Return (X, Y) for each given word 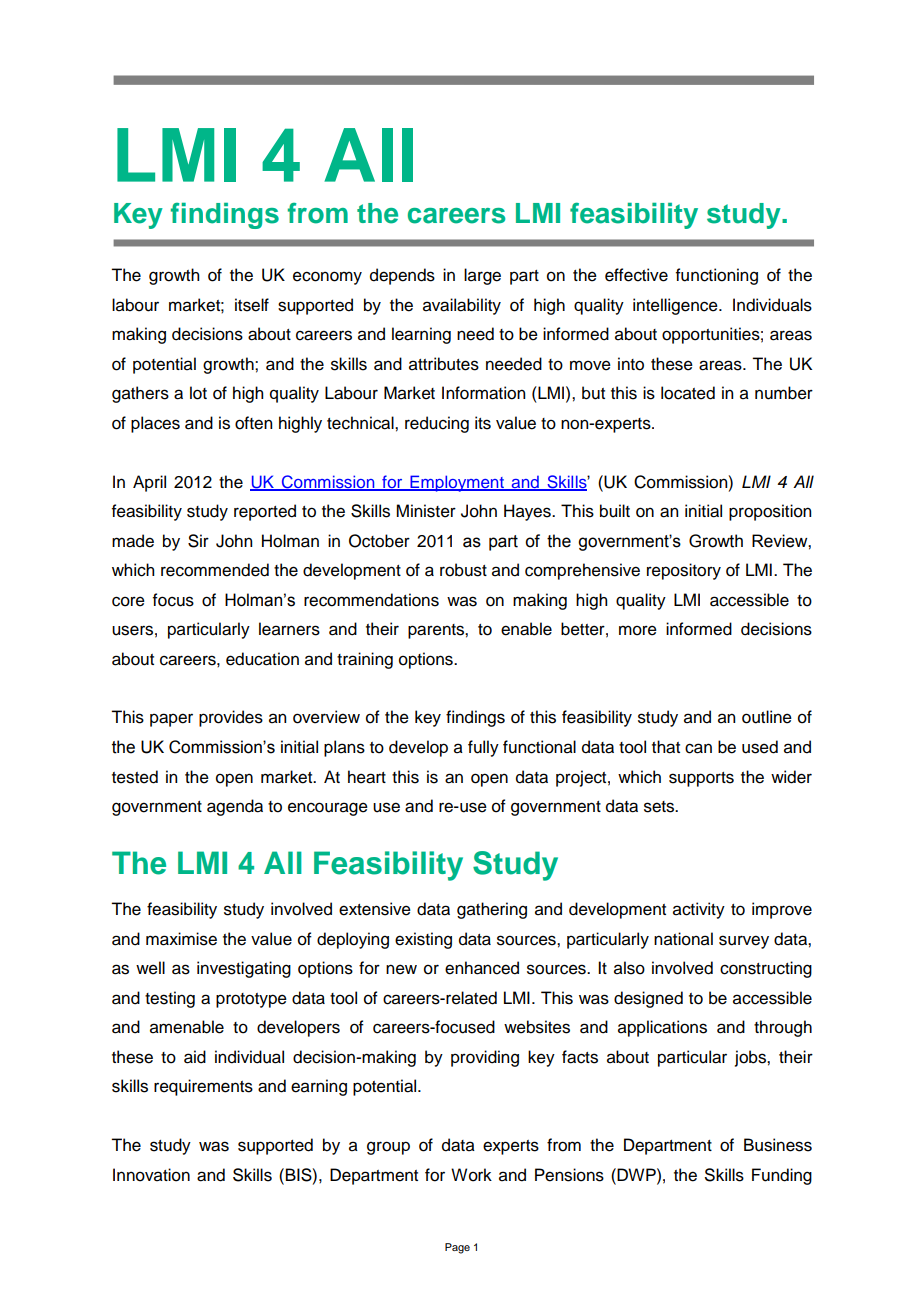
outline (767, 717)
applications (662, 1028)
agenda (235, 807)
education (262, 659)
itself (252, 305)
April (149, 483)
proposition (770, 512)
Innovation (151, 1175)
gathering (492, 910)
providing (485, 1058)
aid (195, 1057)
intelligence (676, 306)
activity (699, 910)
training (365, 660)
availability (462, 306)
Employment (457, 483)
